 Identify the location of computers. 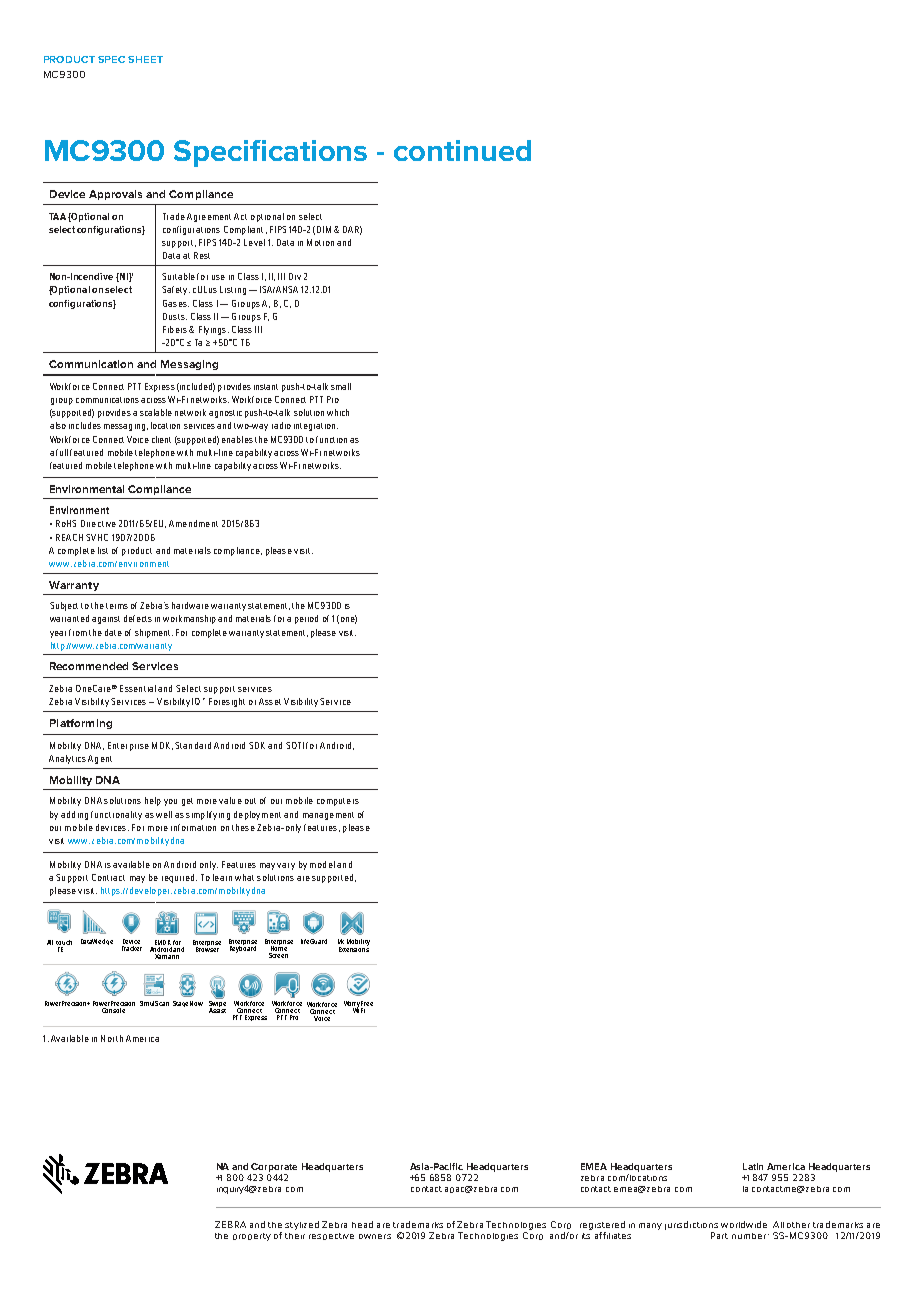
(338, 802).
